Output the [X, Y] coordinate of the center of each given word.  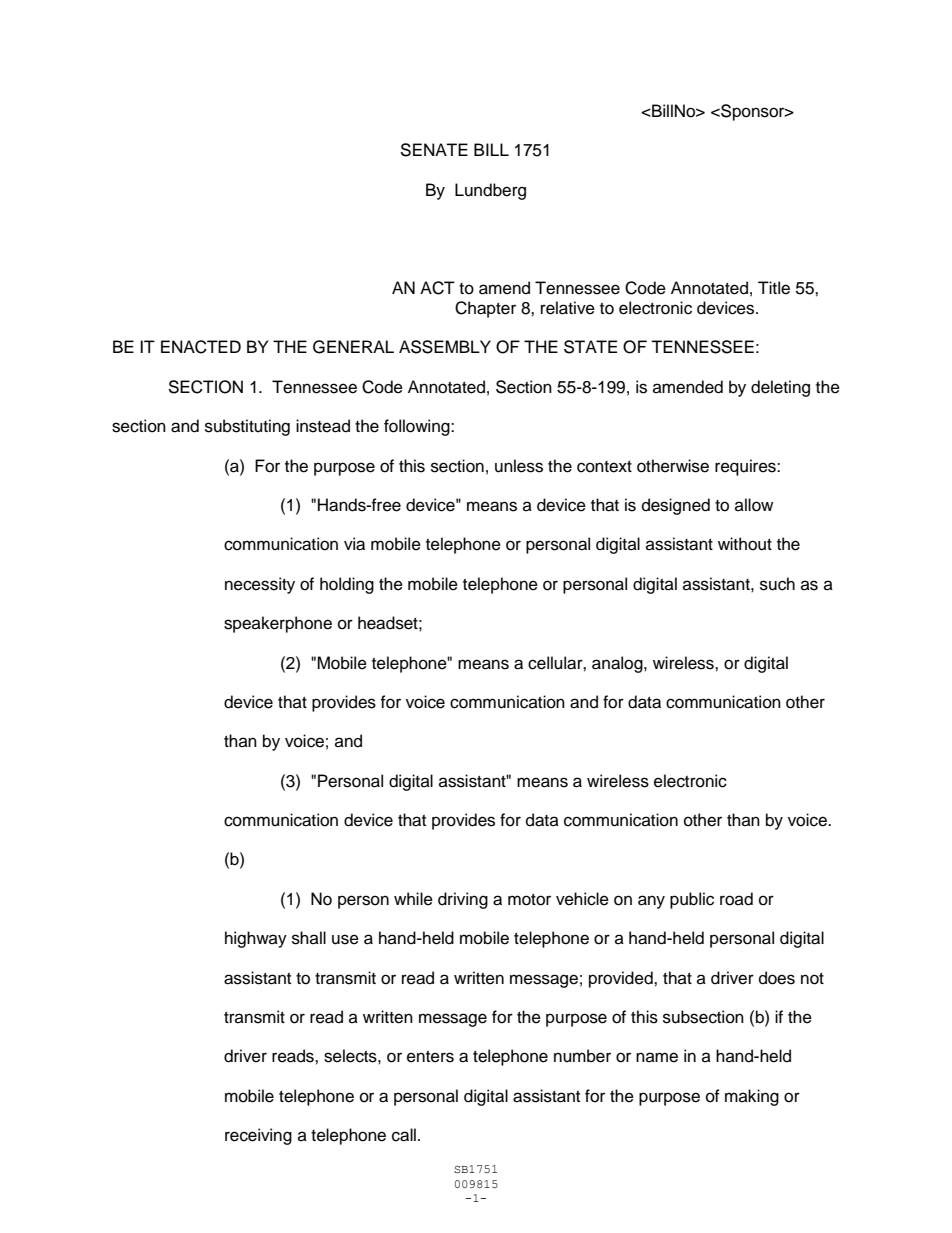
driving [463, 900]
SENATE [434, 150]
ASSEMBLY [445, 347]
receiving [258, 1136]
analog [618, 664]
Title [774, 288]
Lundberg [490, 191]
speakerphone [278, 624]
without [745, 544]
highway [256, 939]
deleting [780, 388]
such [777, 584]
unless [519, 466]
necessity [260, 585]
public [692, 900]
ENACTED [201, 347]
